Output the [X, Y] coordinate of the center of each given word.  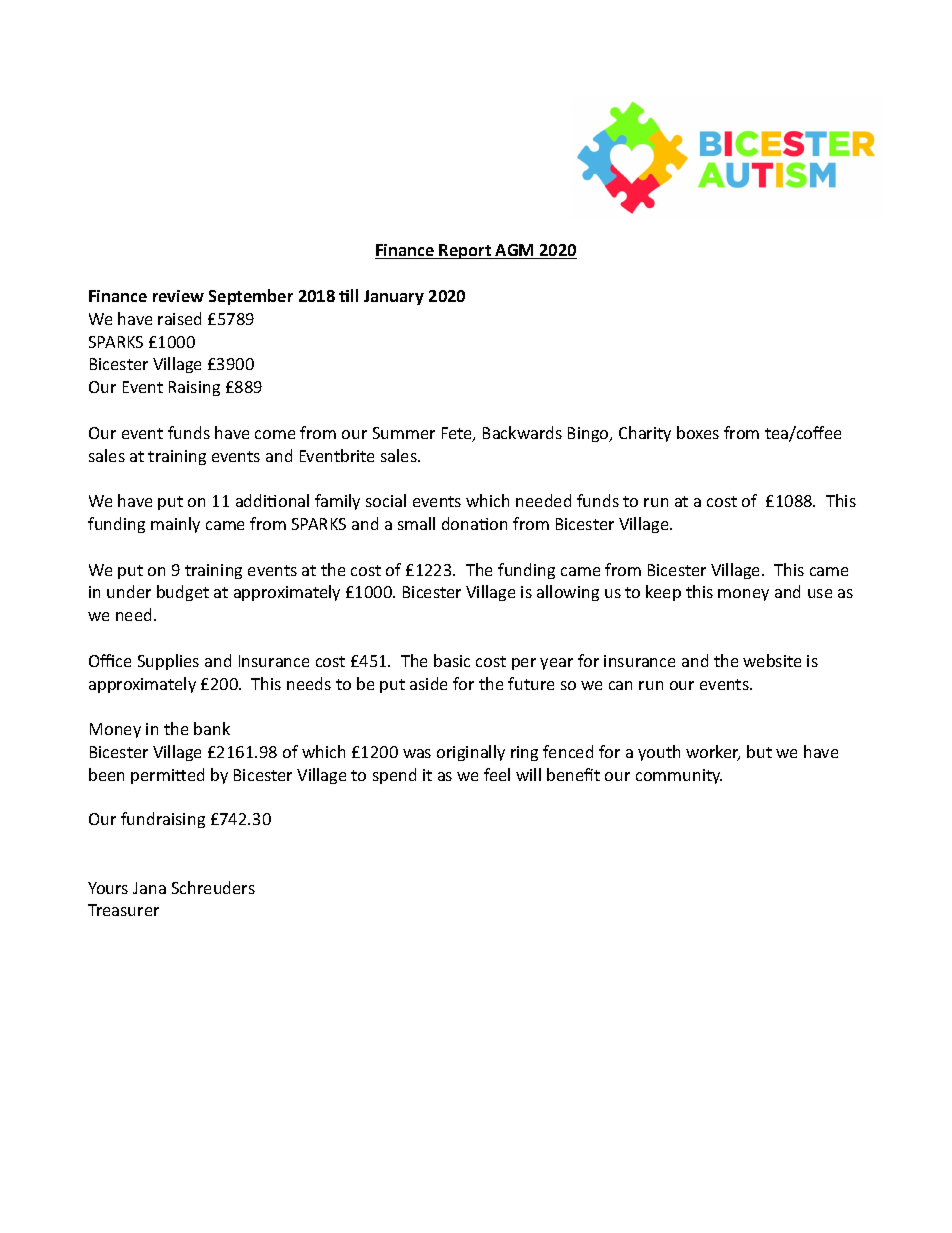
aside [428, 683]
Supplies [168, 662]
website [772, 660]
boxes [698, 432]
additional [272, 500]
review [178, 296]
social [386, 500]
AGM [515, 251]
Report [466, 251]
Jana [149, 888]
